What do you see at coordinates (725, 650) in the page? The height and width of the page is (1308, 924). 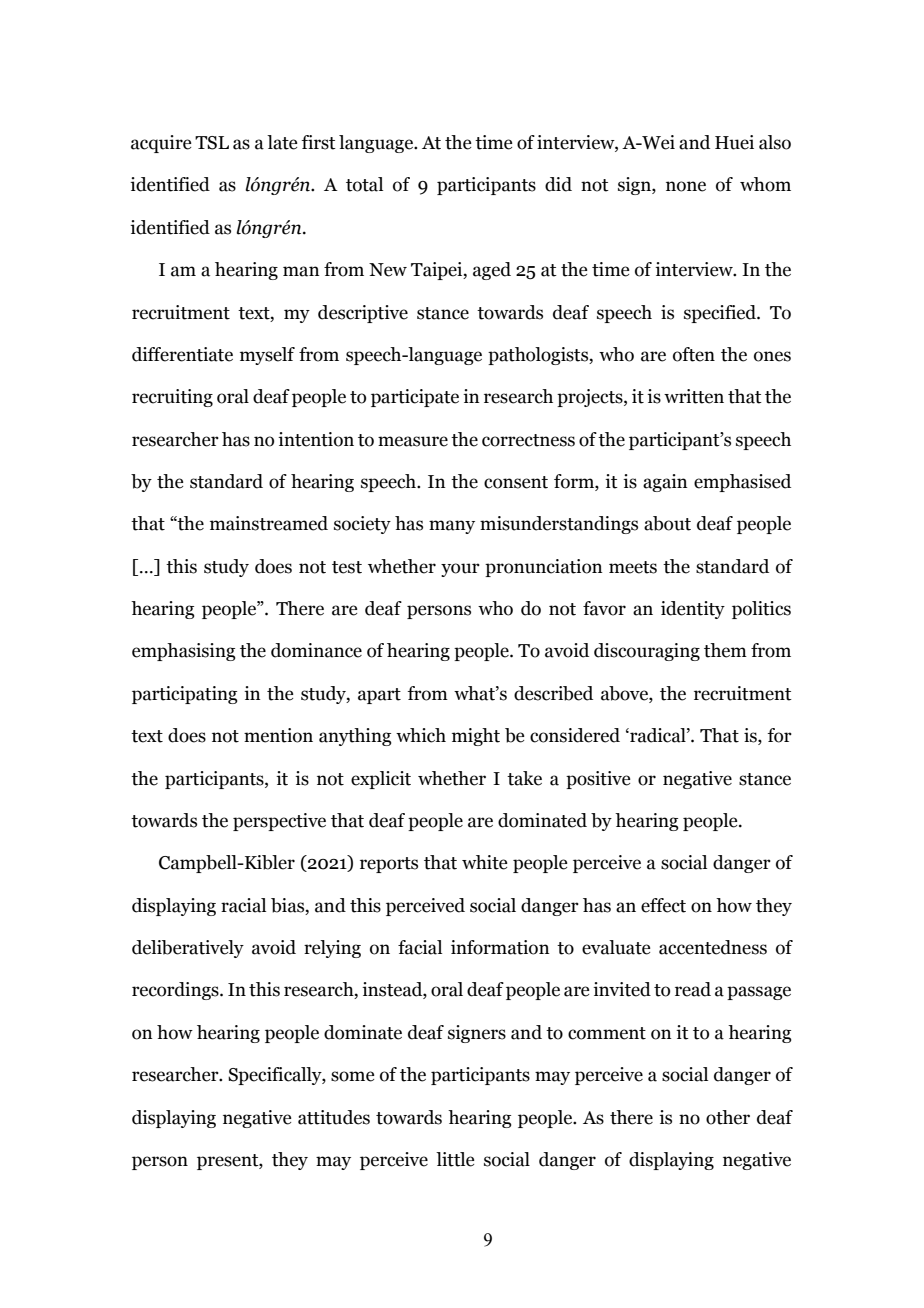 I see `them` at bounding box center [725, 650].
